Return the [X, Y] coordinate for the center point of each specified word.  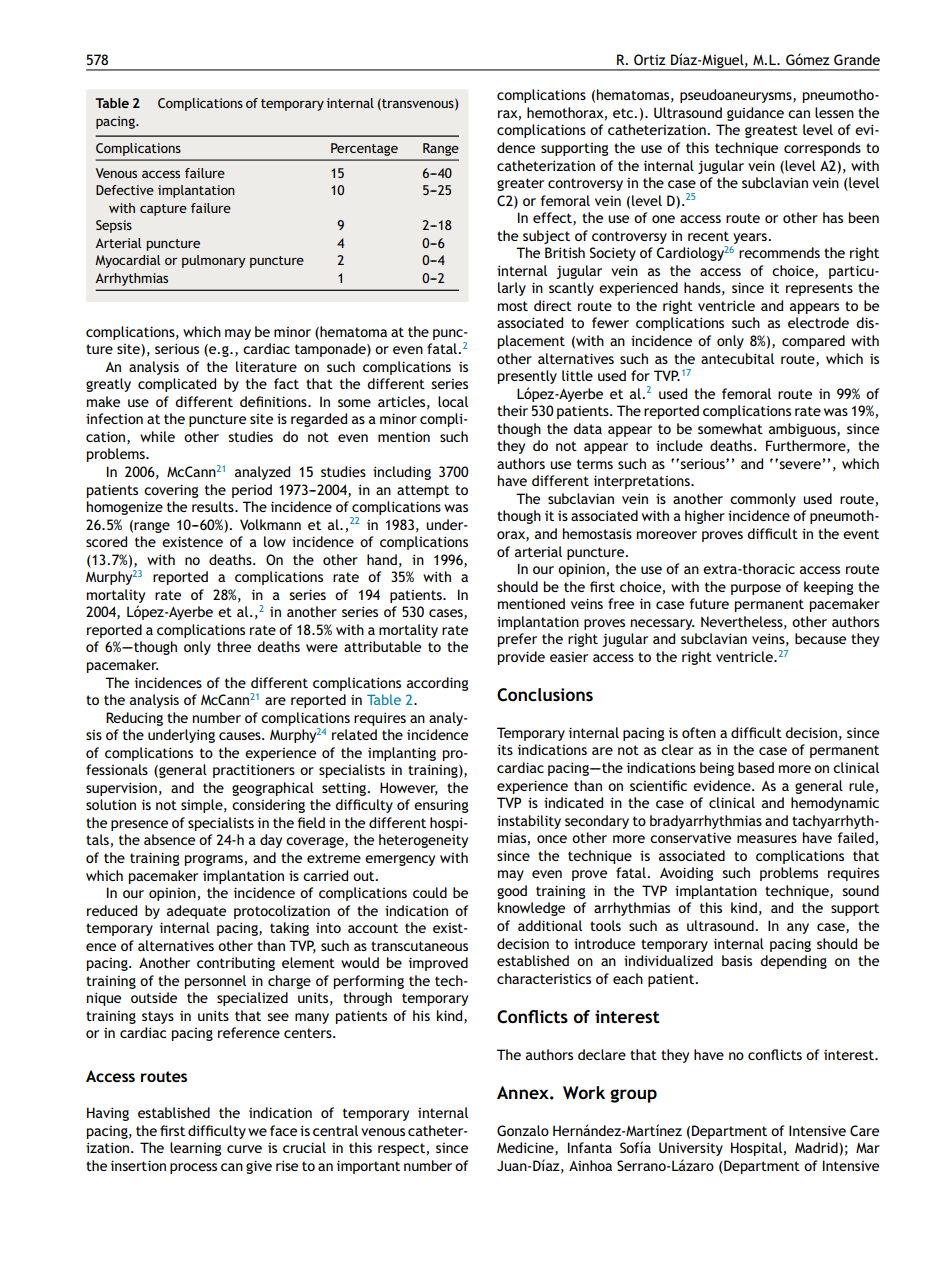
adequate [196, 912]
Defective [125, 190]
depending [793, 962]
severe [800, 465]
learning [195, 1149]
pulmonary [213, 261]
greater [520, 184]
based [756, 767]
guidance [755, 114]
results [214, 506]
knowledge [531, 909]
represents [819, 289]
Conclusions [545, 695]
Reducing [134, 719]
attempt [423, 491]
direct [553, 305]
